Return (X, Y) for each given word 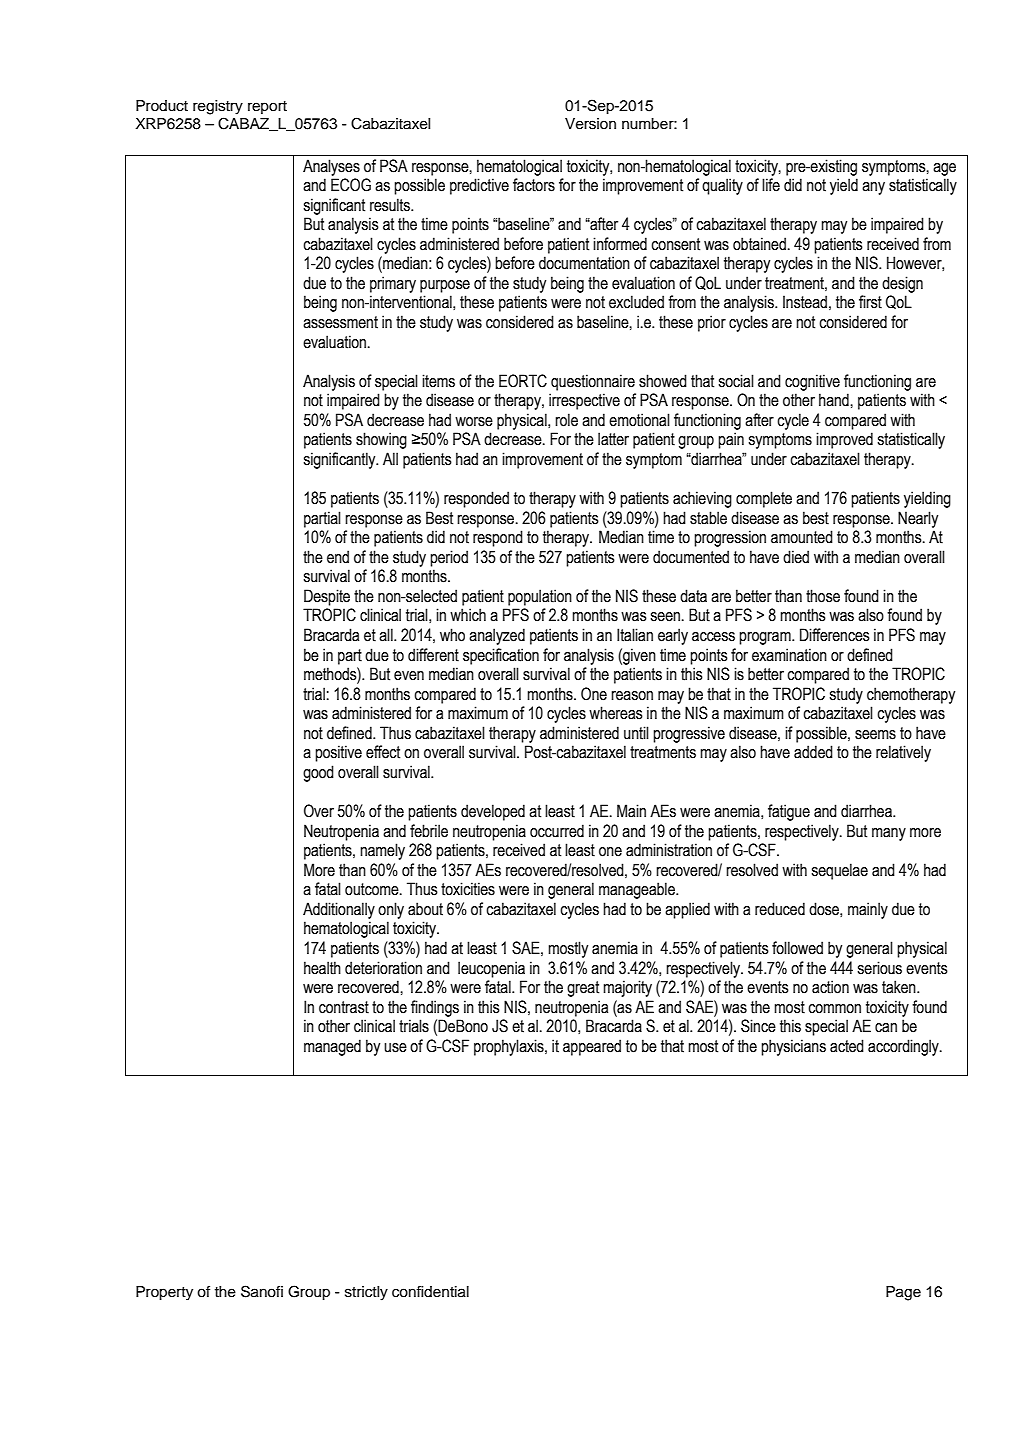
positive (338, 753)
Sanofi (262, 1291)
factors (534, 185)
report (267, 107)
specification (501, 656)
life (771, 185)
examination (789, 655)
